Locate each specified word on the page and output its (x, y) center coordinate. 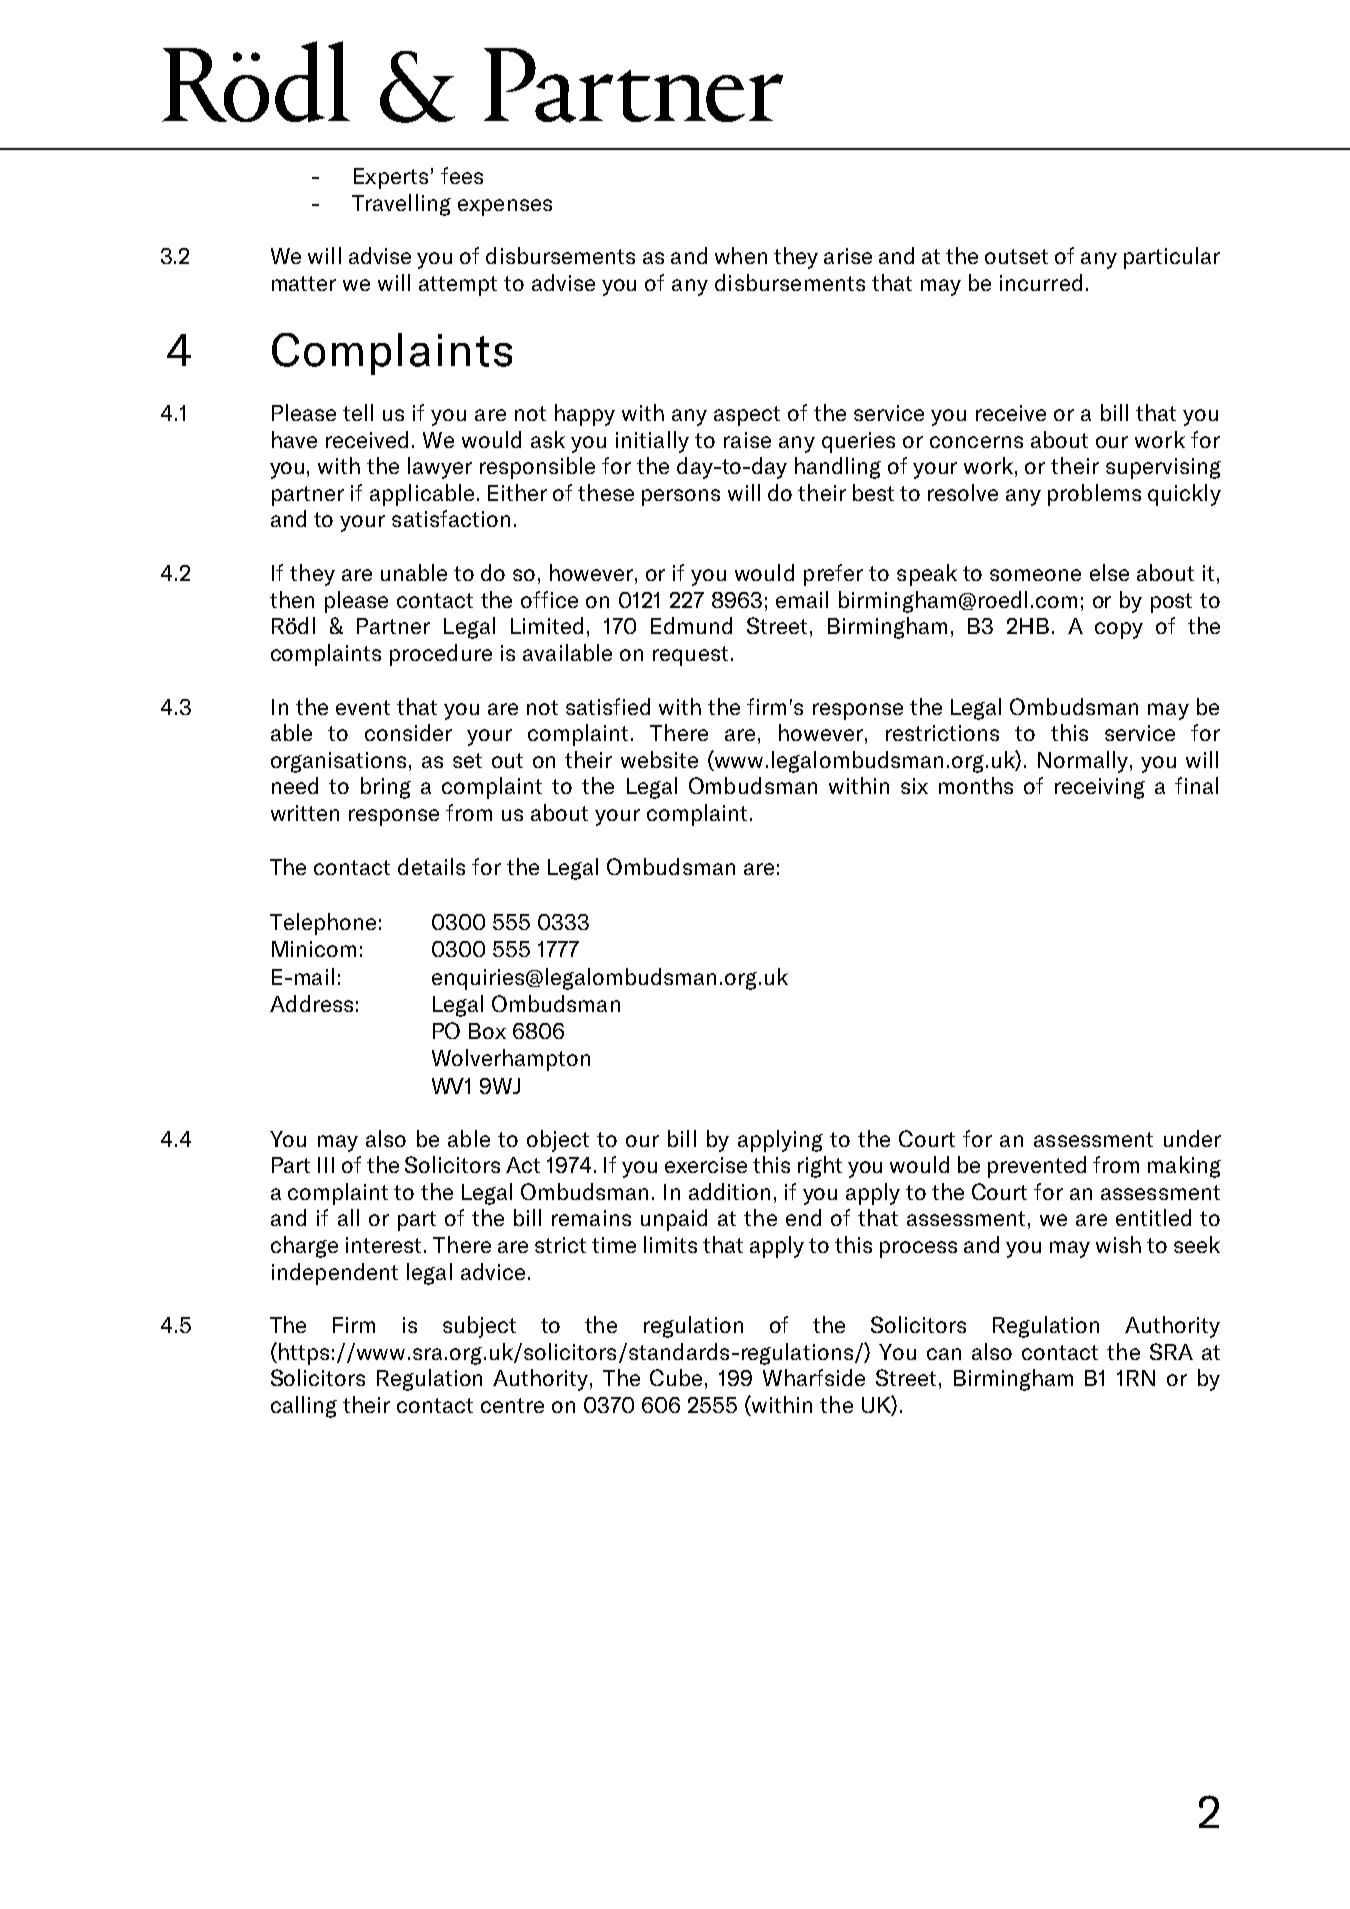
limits (670, 1244)
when (741, 255)
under (1192, 1138)
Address (311, 1003)
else (1109, 572)
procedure (441, 655)
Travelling (401, 205)
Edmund (691, 625)
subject (479, 1327)
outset (1016, 256)
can (944, 1354)
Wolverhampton (511, 1060)
